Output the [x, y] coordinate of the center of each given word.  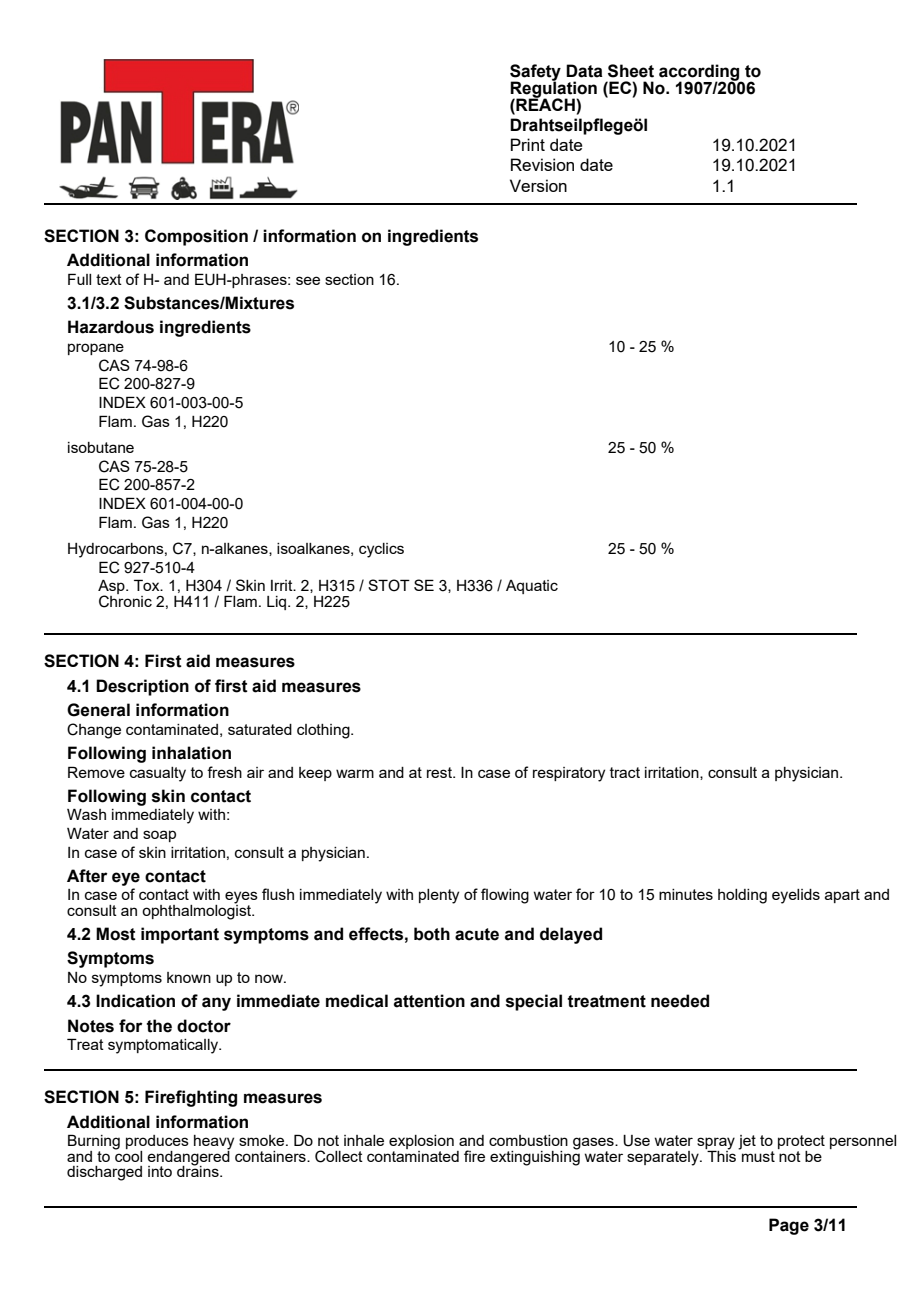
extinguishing [535, 1157]
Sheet [631, 71]
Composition [196, 237]
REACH [545, 103]
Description [142, 687]
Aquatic [532, 587]
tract [625, 772]
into [160, 1171]
